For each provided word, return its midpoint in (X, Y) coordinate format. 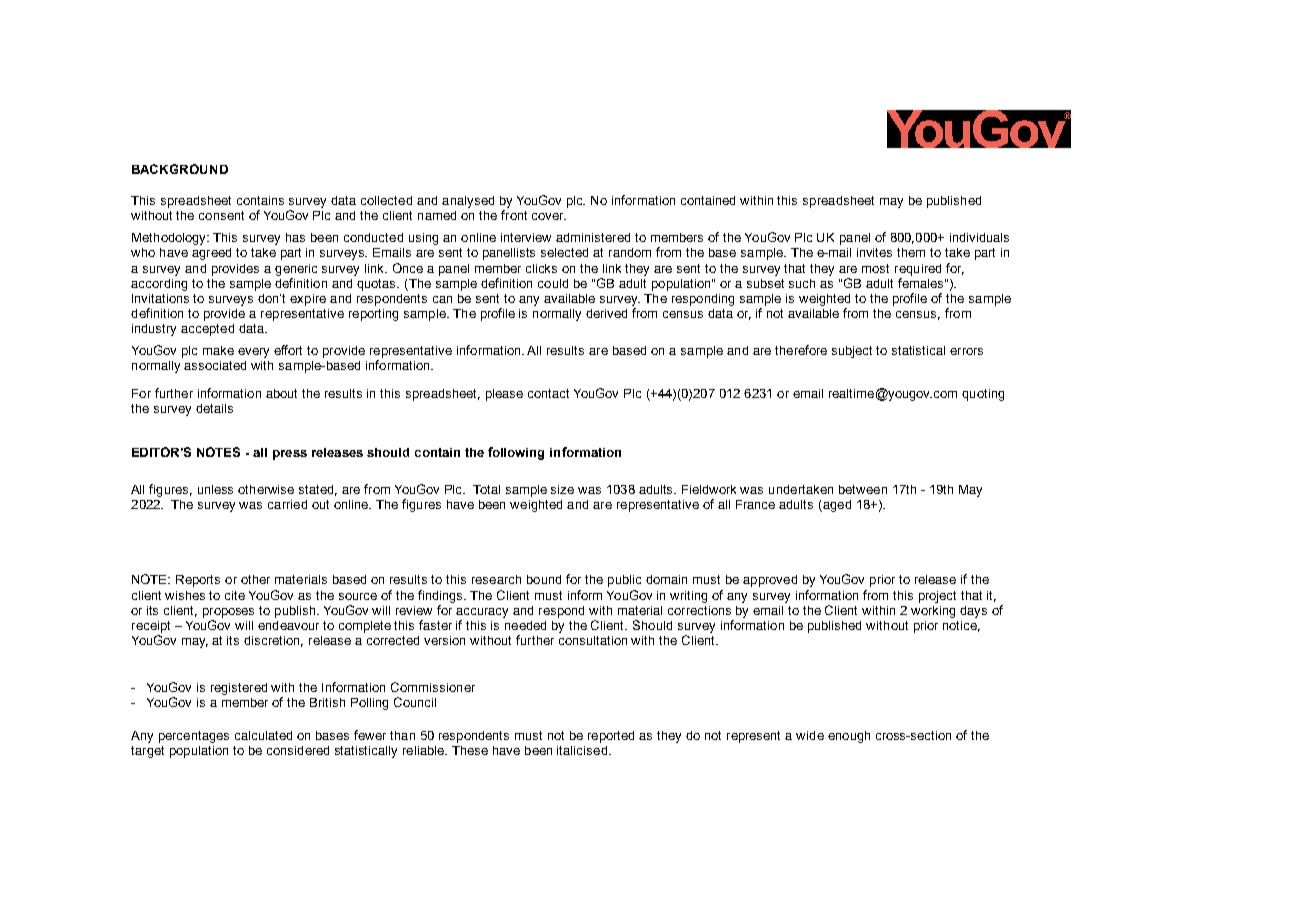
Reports (198, 581)
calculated (263, 735)
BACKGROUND (180, 169)
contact (548, 393)
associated (215, 365)
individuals (979, 237)
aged (836, 506)
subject (852, 352)
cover (549, 216)
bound (544, 579)
